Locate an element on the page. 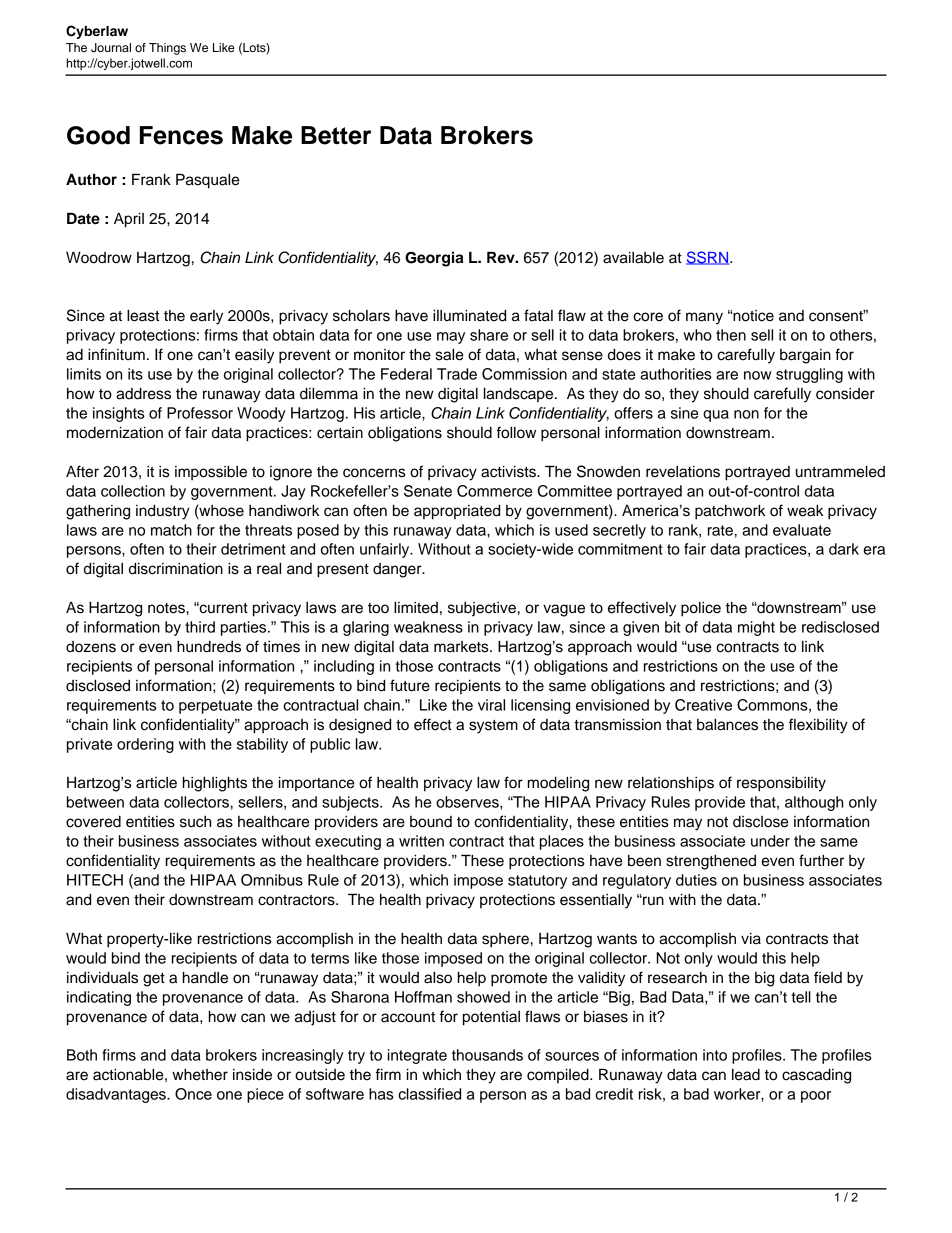 The height and width of the image is (1233, 952). subjective is located at coordinates (482, 609).
